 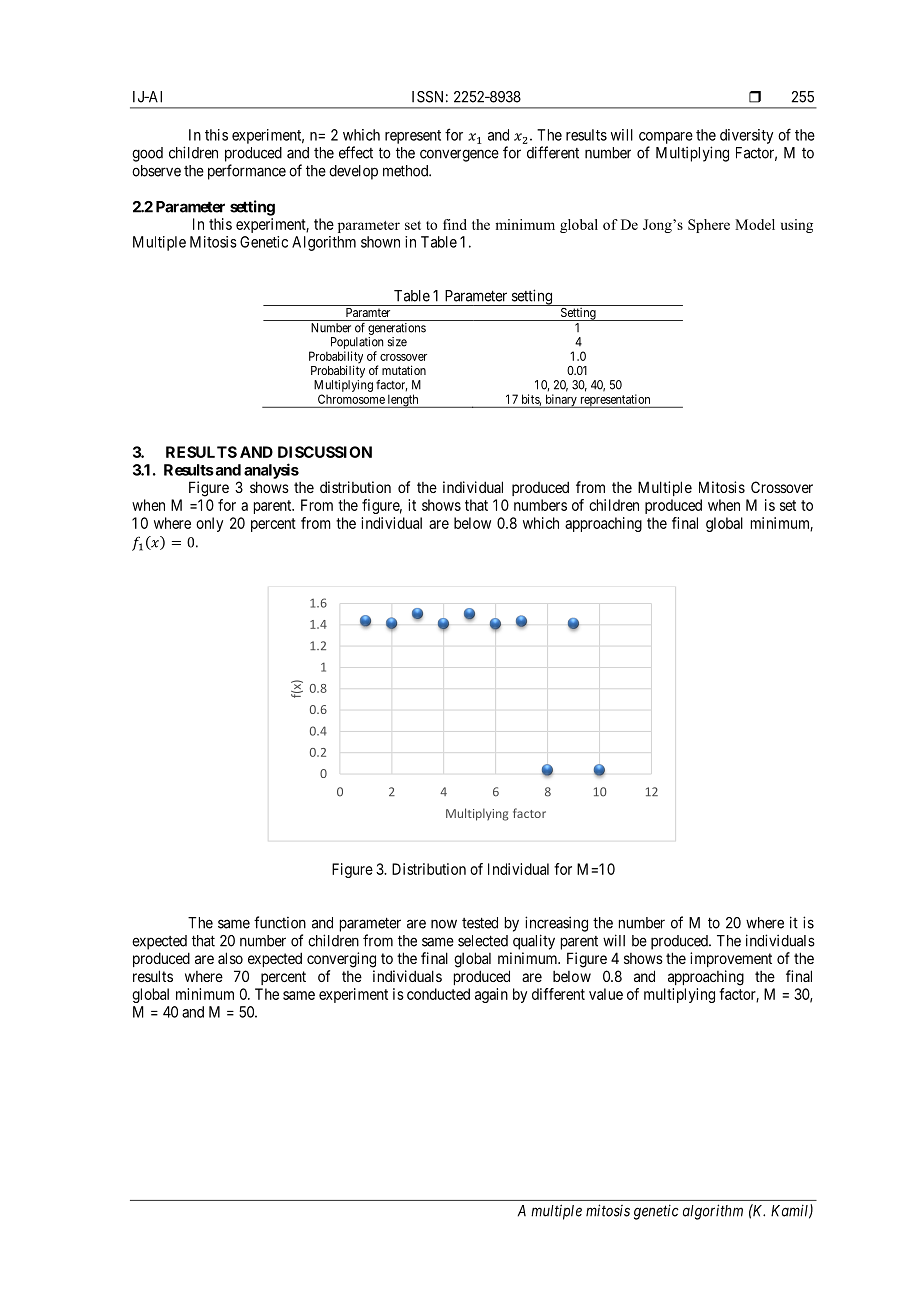 What do you see at coordinates (731, 959) in the page?
I see `improvement` at bounding box center [731, 959].
